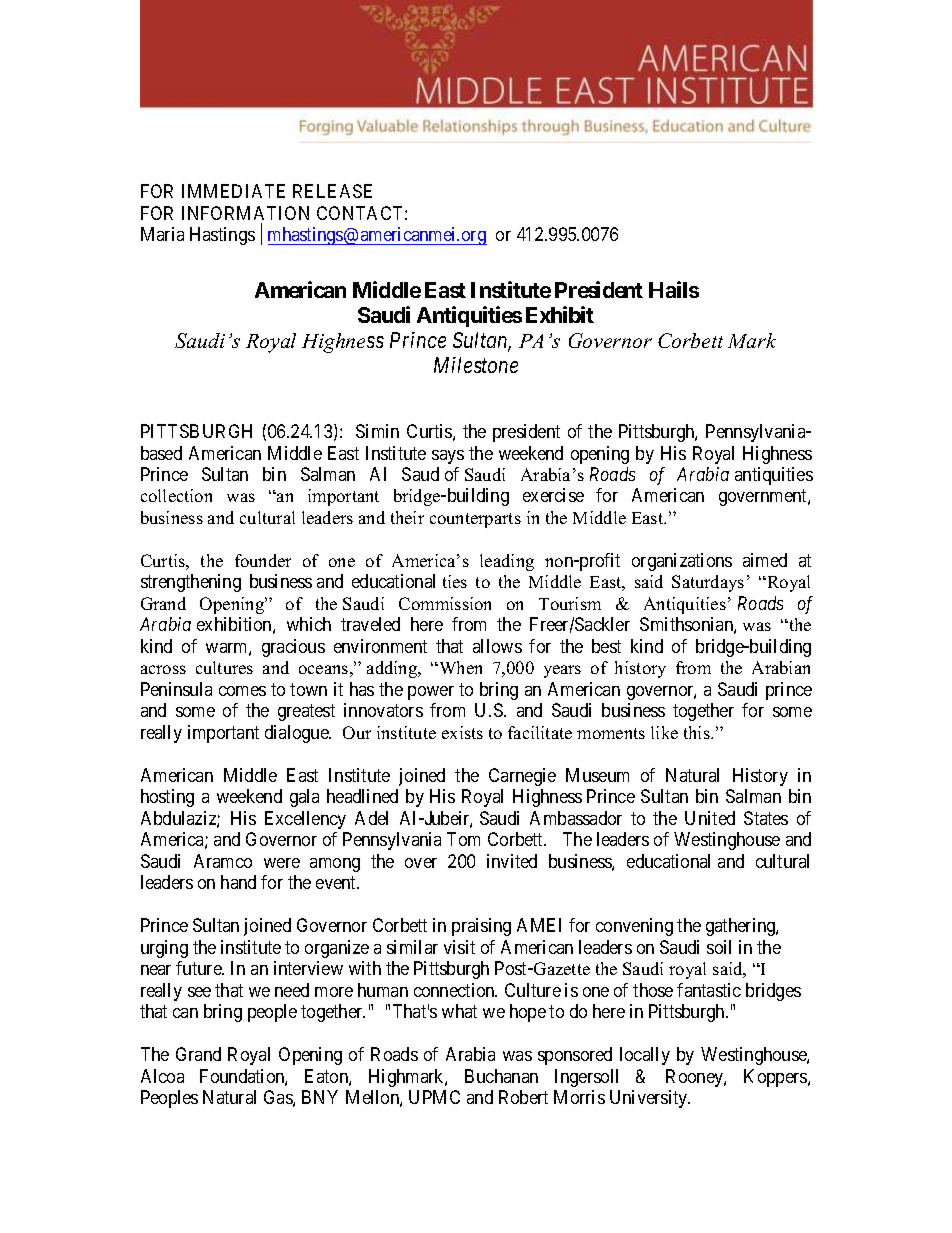  What do you see at coordinates (332, 191) in the screenshot?
I see `RELEASE` at bounding box center [332, 191].
